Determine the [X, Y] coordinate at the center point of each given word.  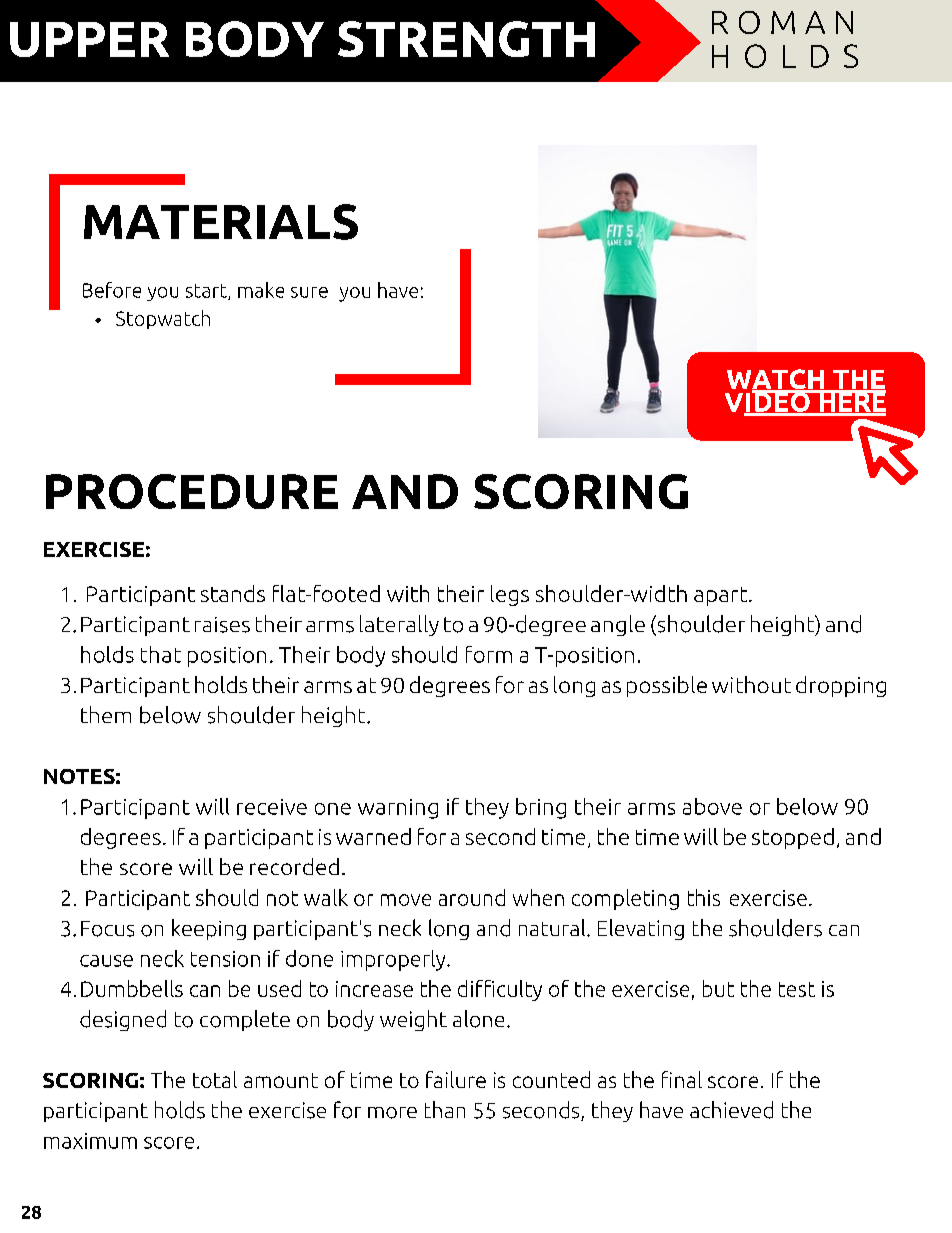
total [215, 1079]
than [445, 1109]
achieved [731, 1110]
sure [309, 292]
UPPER [89, 39]
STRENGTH [466, 39]
